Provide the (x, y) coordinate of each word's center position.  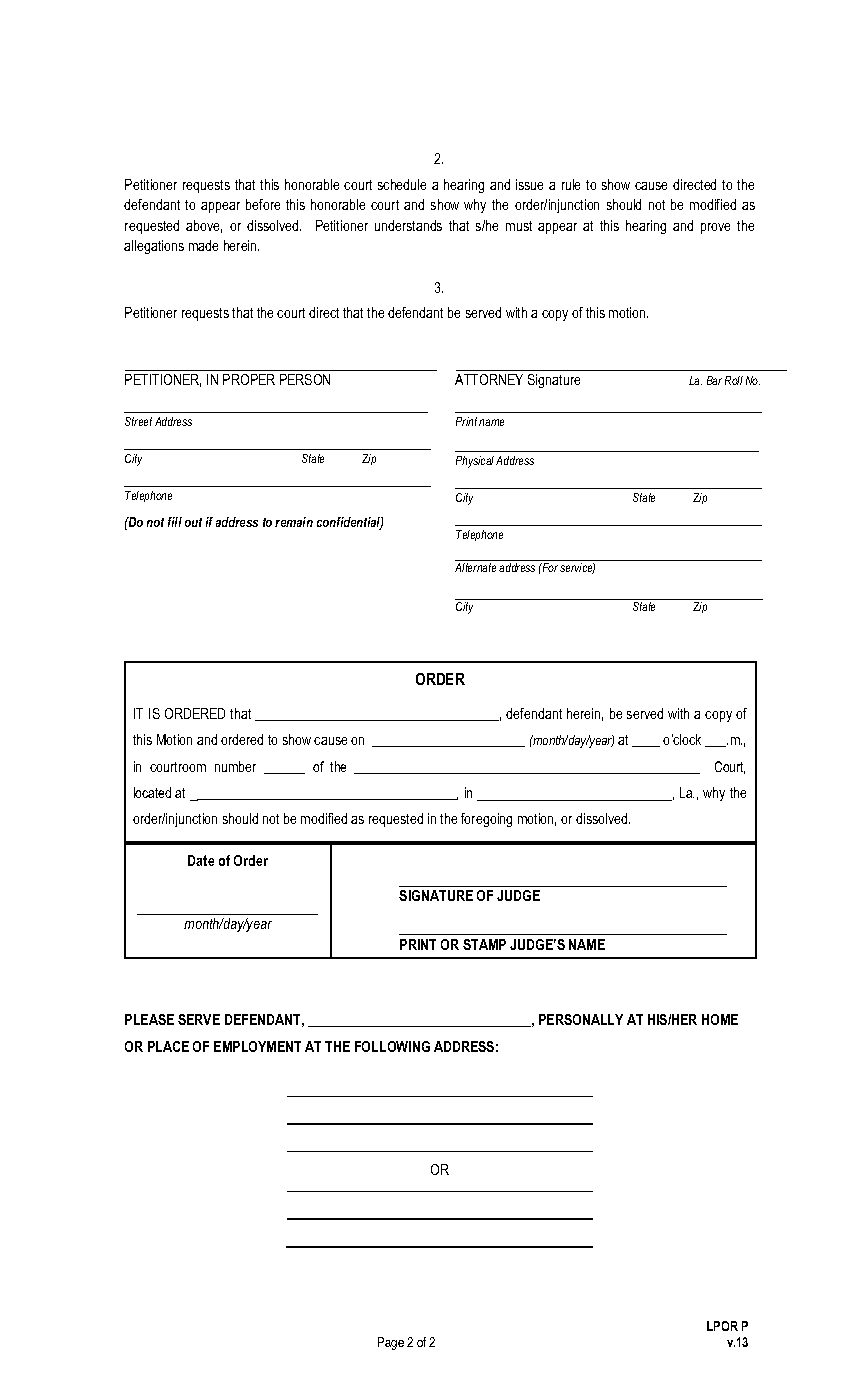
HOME (720, 1019)
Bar (714, 380)
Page (391, 1343)
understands (408, 225)
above (204, 226)
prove (715, 228)
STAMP (484, 944)
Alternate (475, 567)
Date (201, 860)
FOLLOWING (392, 1046)
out (193, 522)
